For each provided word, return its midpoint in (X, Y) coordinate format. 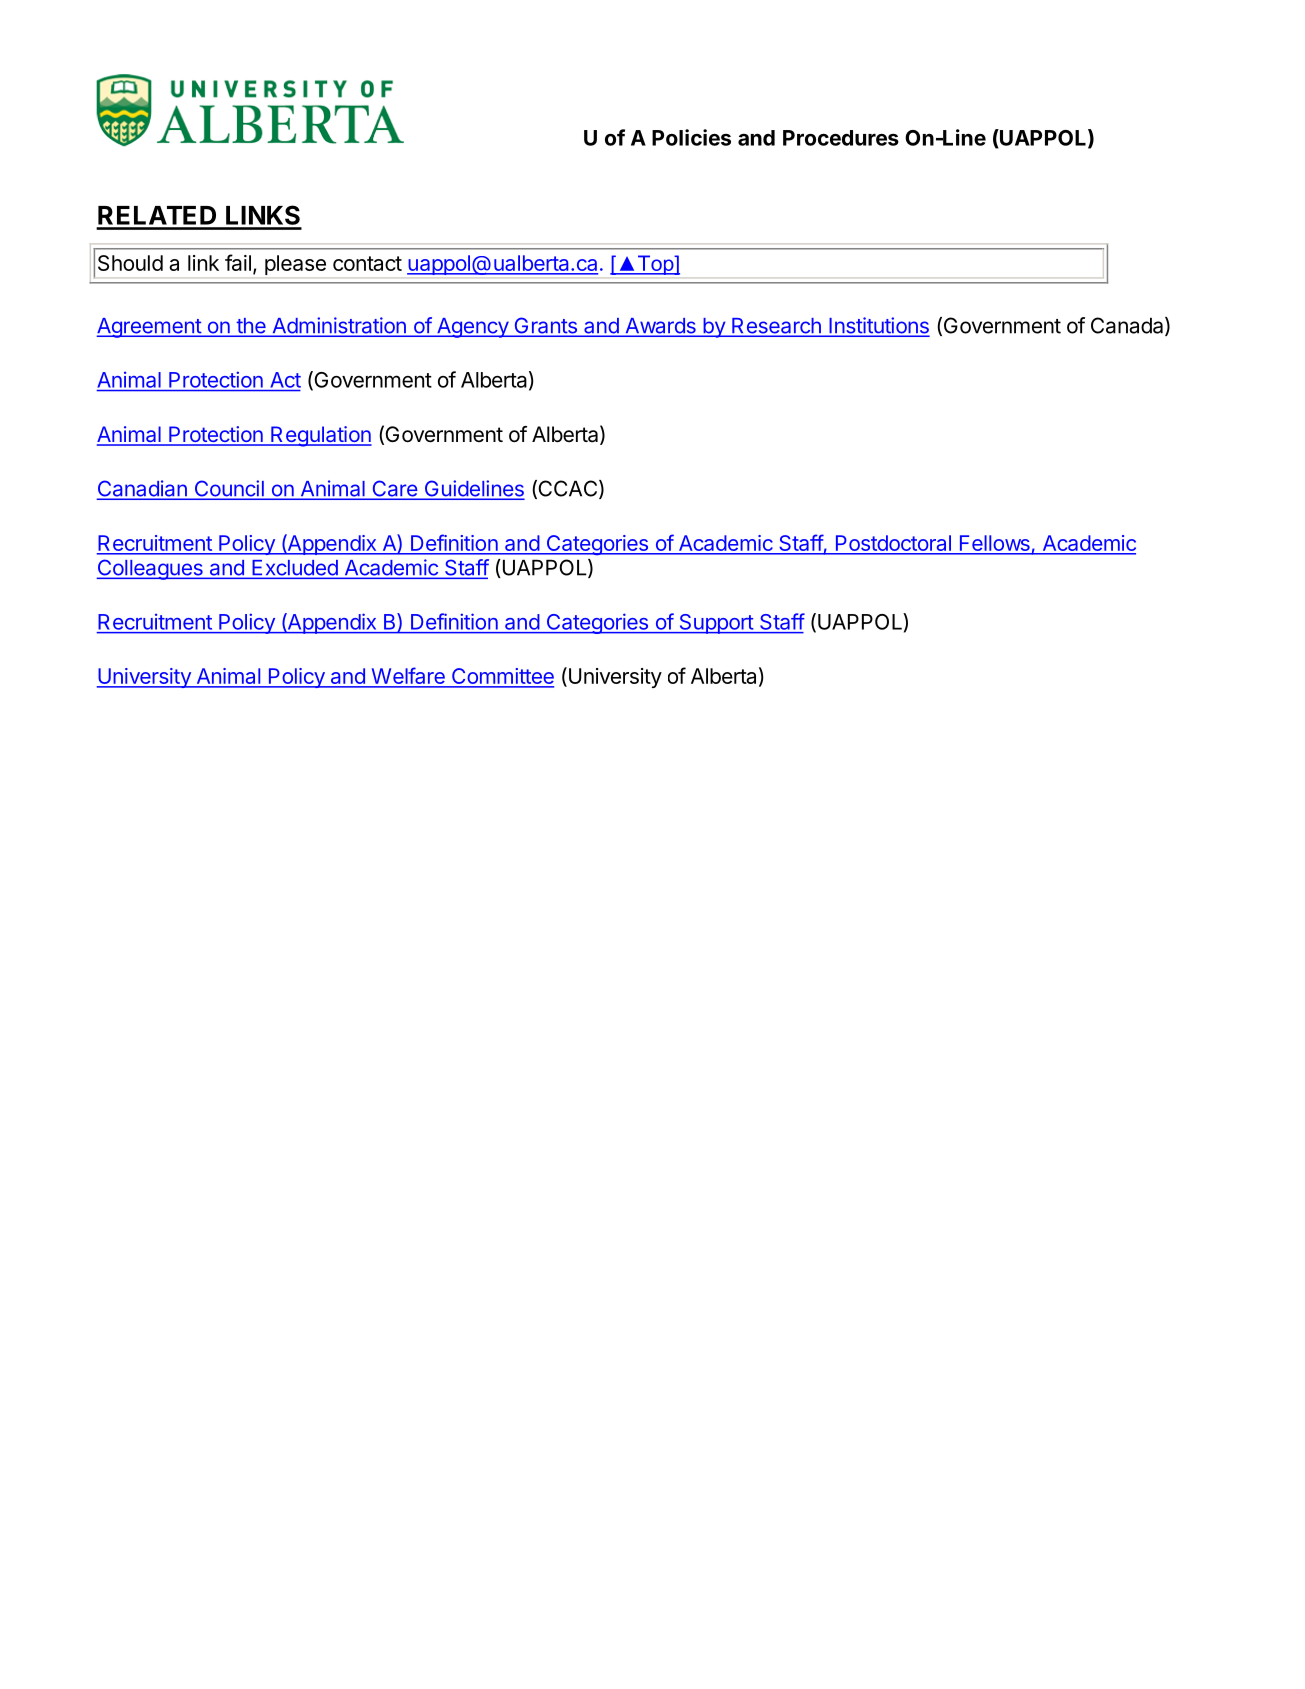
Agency (472, 328)
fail (238, 262)
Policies (691, 137)
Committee (502, 677)
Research (776, 327)
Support (716, 624)
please (295, 265)
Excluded (295, 569)
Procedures (841, 138)
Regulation (320, 436)
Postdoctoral (893, 543)
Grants (545, 326)
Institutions (878, 326)
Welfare (408, 677)
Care (394, 489)
